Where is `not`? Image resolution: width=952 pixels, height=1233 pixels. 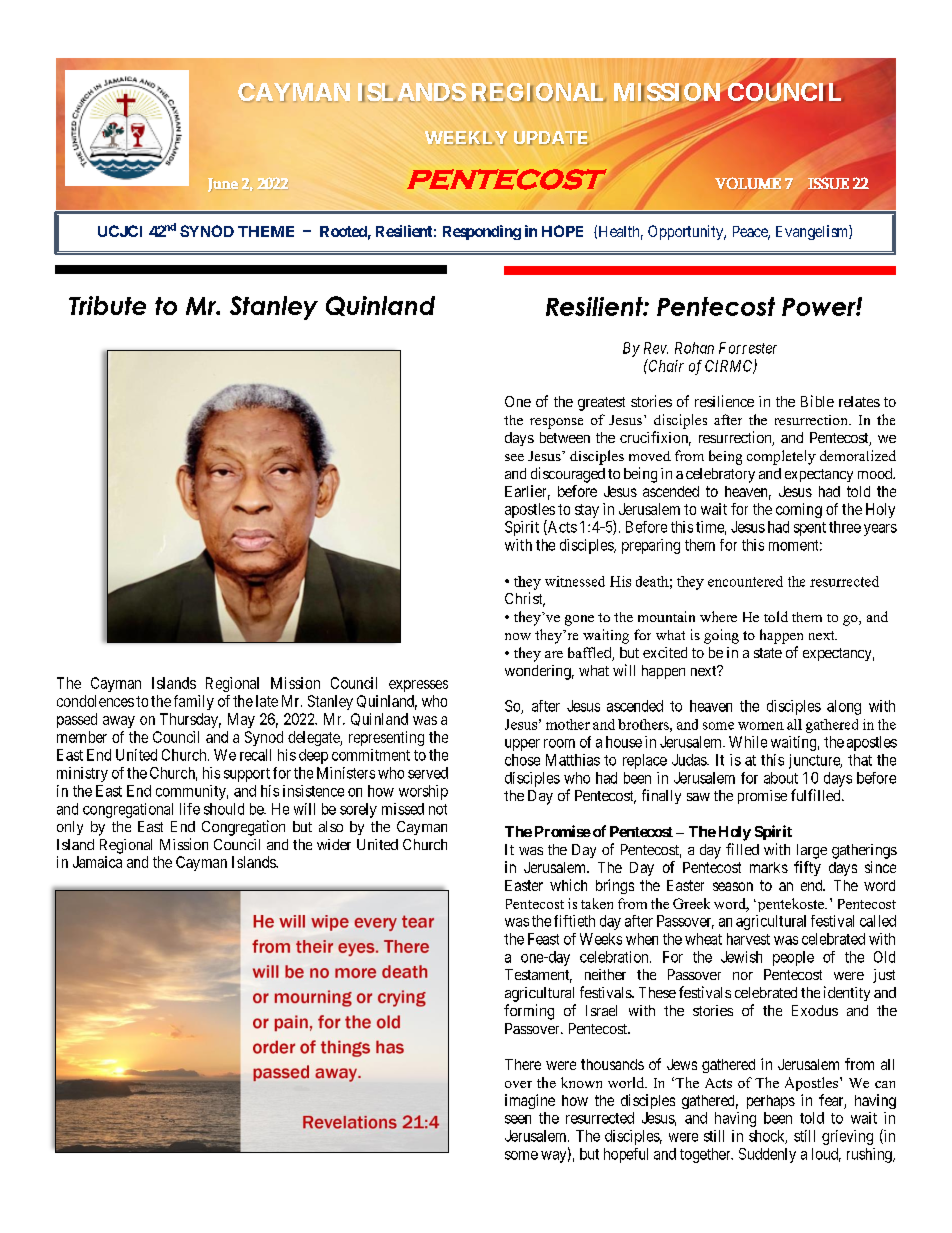 not is located at coordinates (438, 809).
